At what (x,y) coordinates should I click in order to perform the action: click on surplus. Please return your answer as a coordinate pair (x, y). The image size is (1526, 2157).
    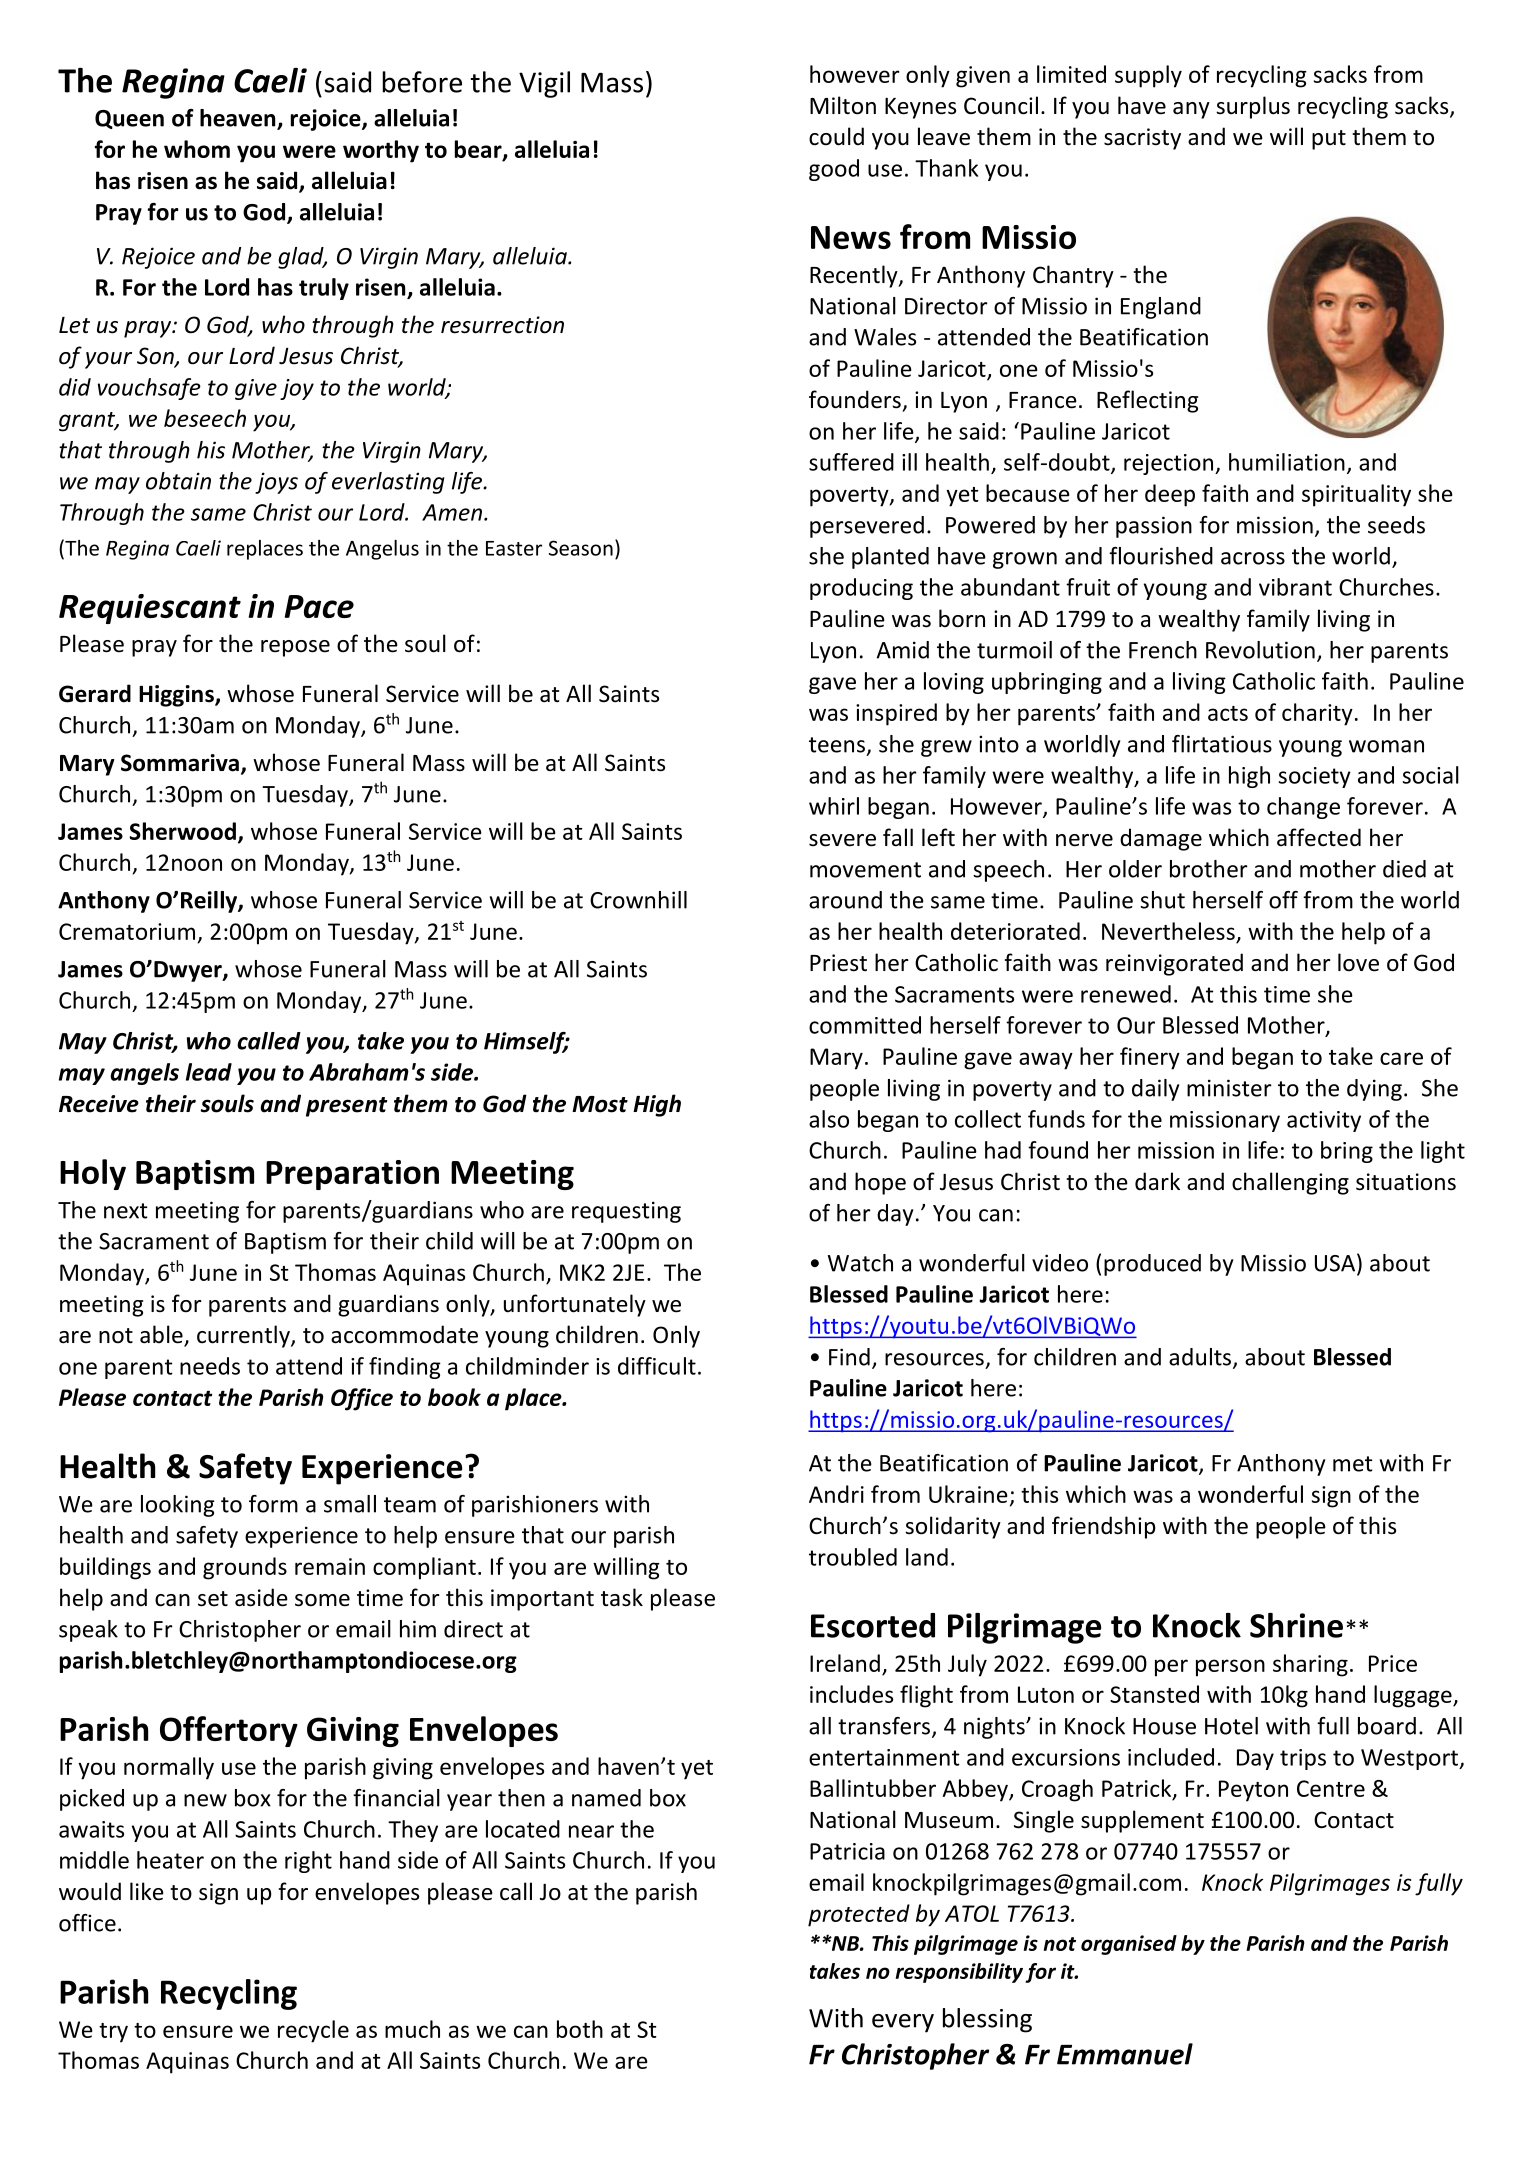
    Looking at the image, I should click on (1253, 107).
